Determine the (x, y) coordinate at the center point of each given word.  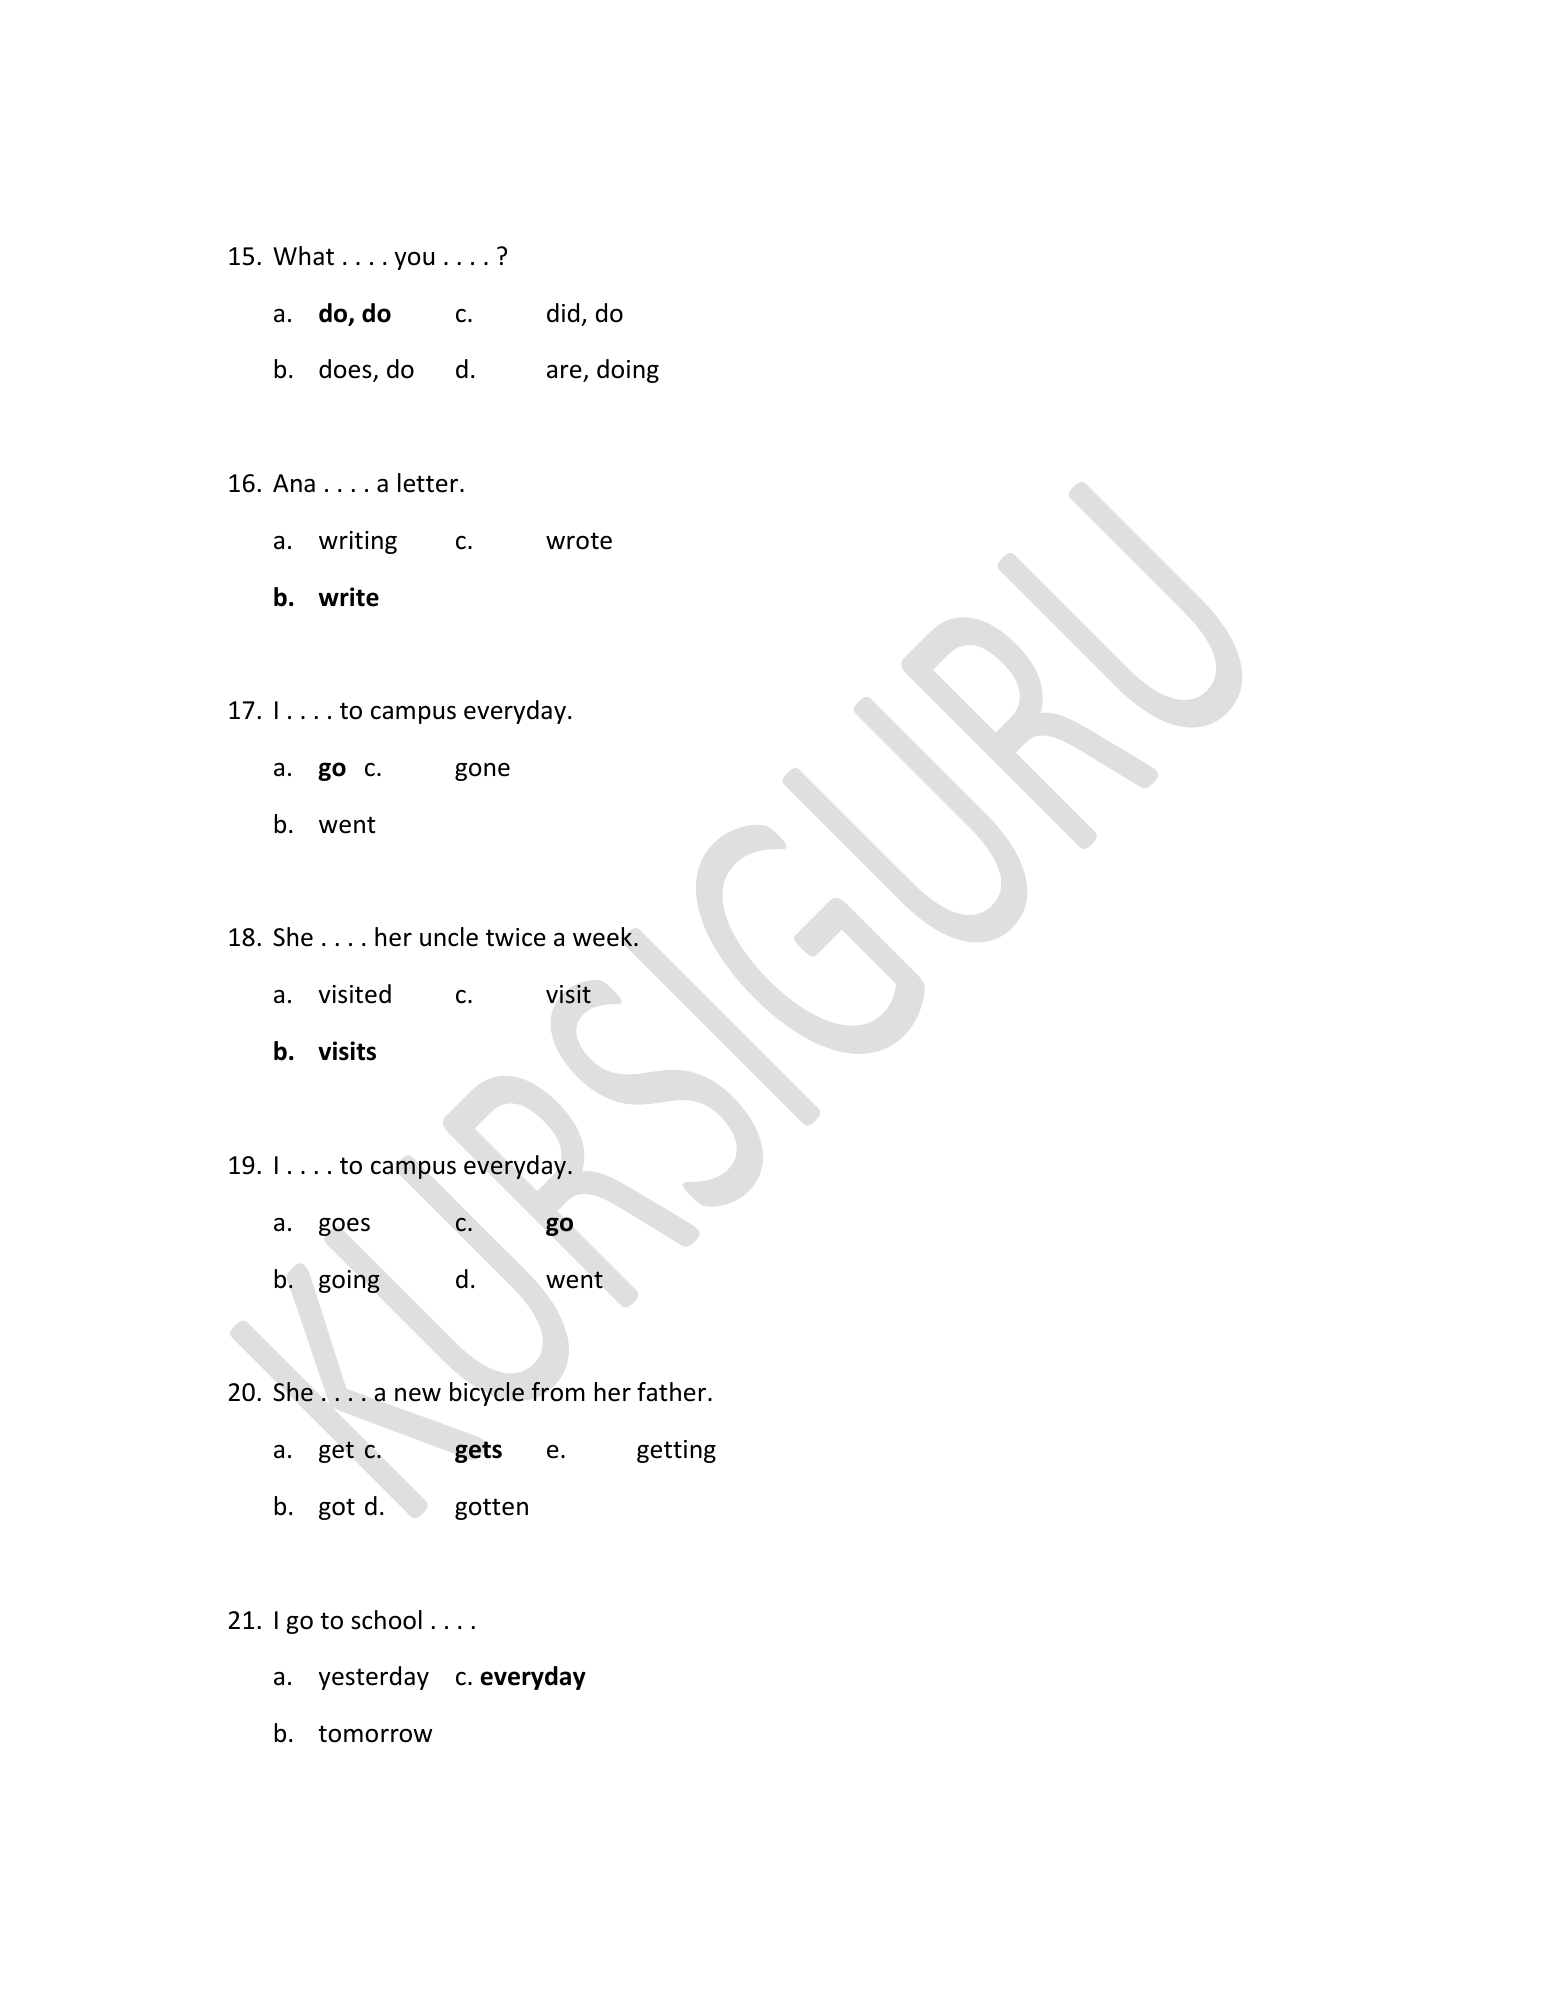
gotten (491, 1509)
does (346, 370)
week (602, 937)
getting (676, 1451)
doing (628, 371)
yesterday (374, 1678)
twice (516, 937)
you (414, 260)
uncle (449, 937)
